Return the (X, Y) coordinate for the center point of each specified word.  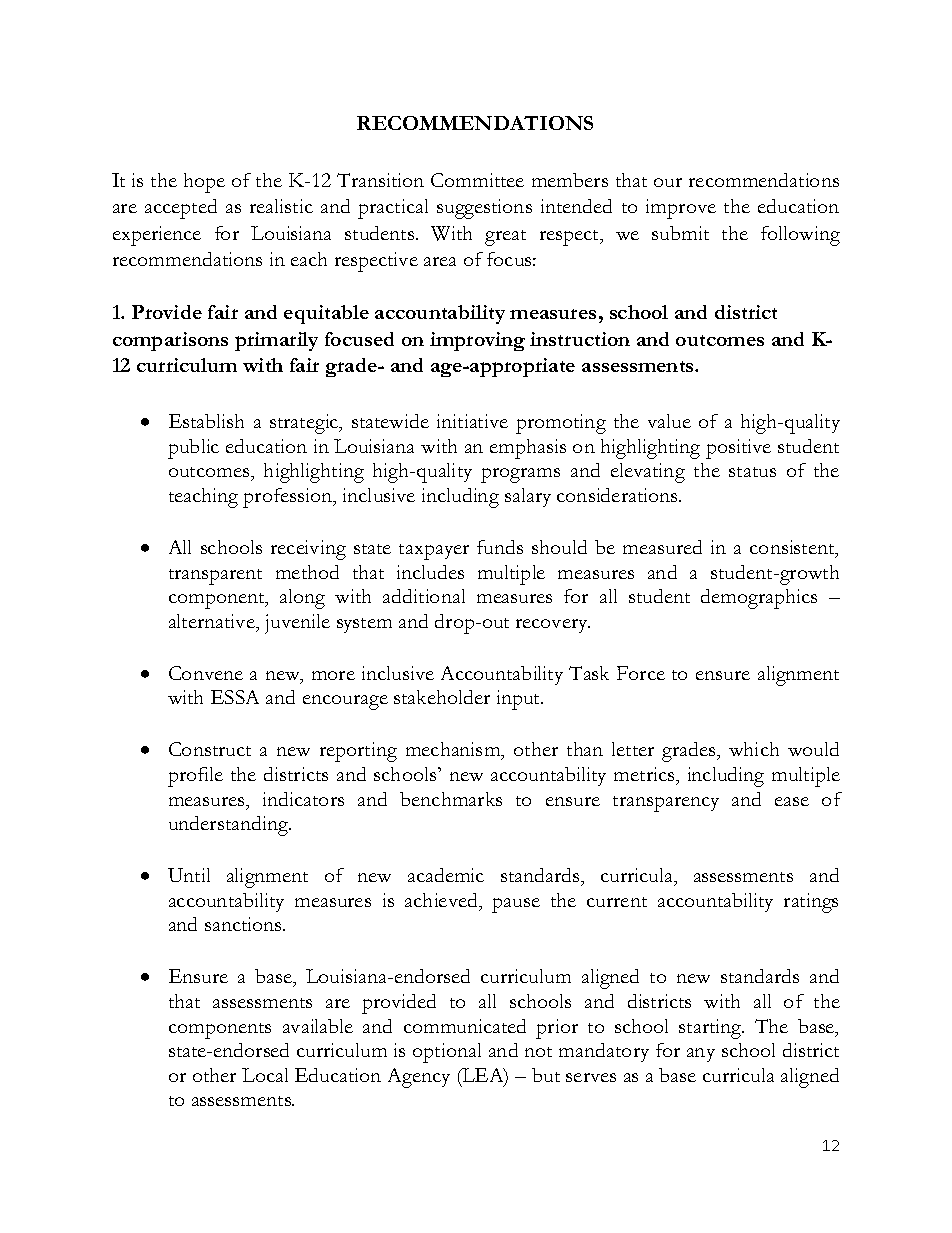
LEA (483, 1076)
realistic (281, 206)
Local (265, 1075)
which (754, 749)
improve (681, 209)
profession (289, 498)
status (752, 472)
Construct (210, 749)
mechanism (454, 751)
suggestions (484, 209)
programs (520, 475)
